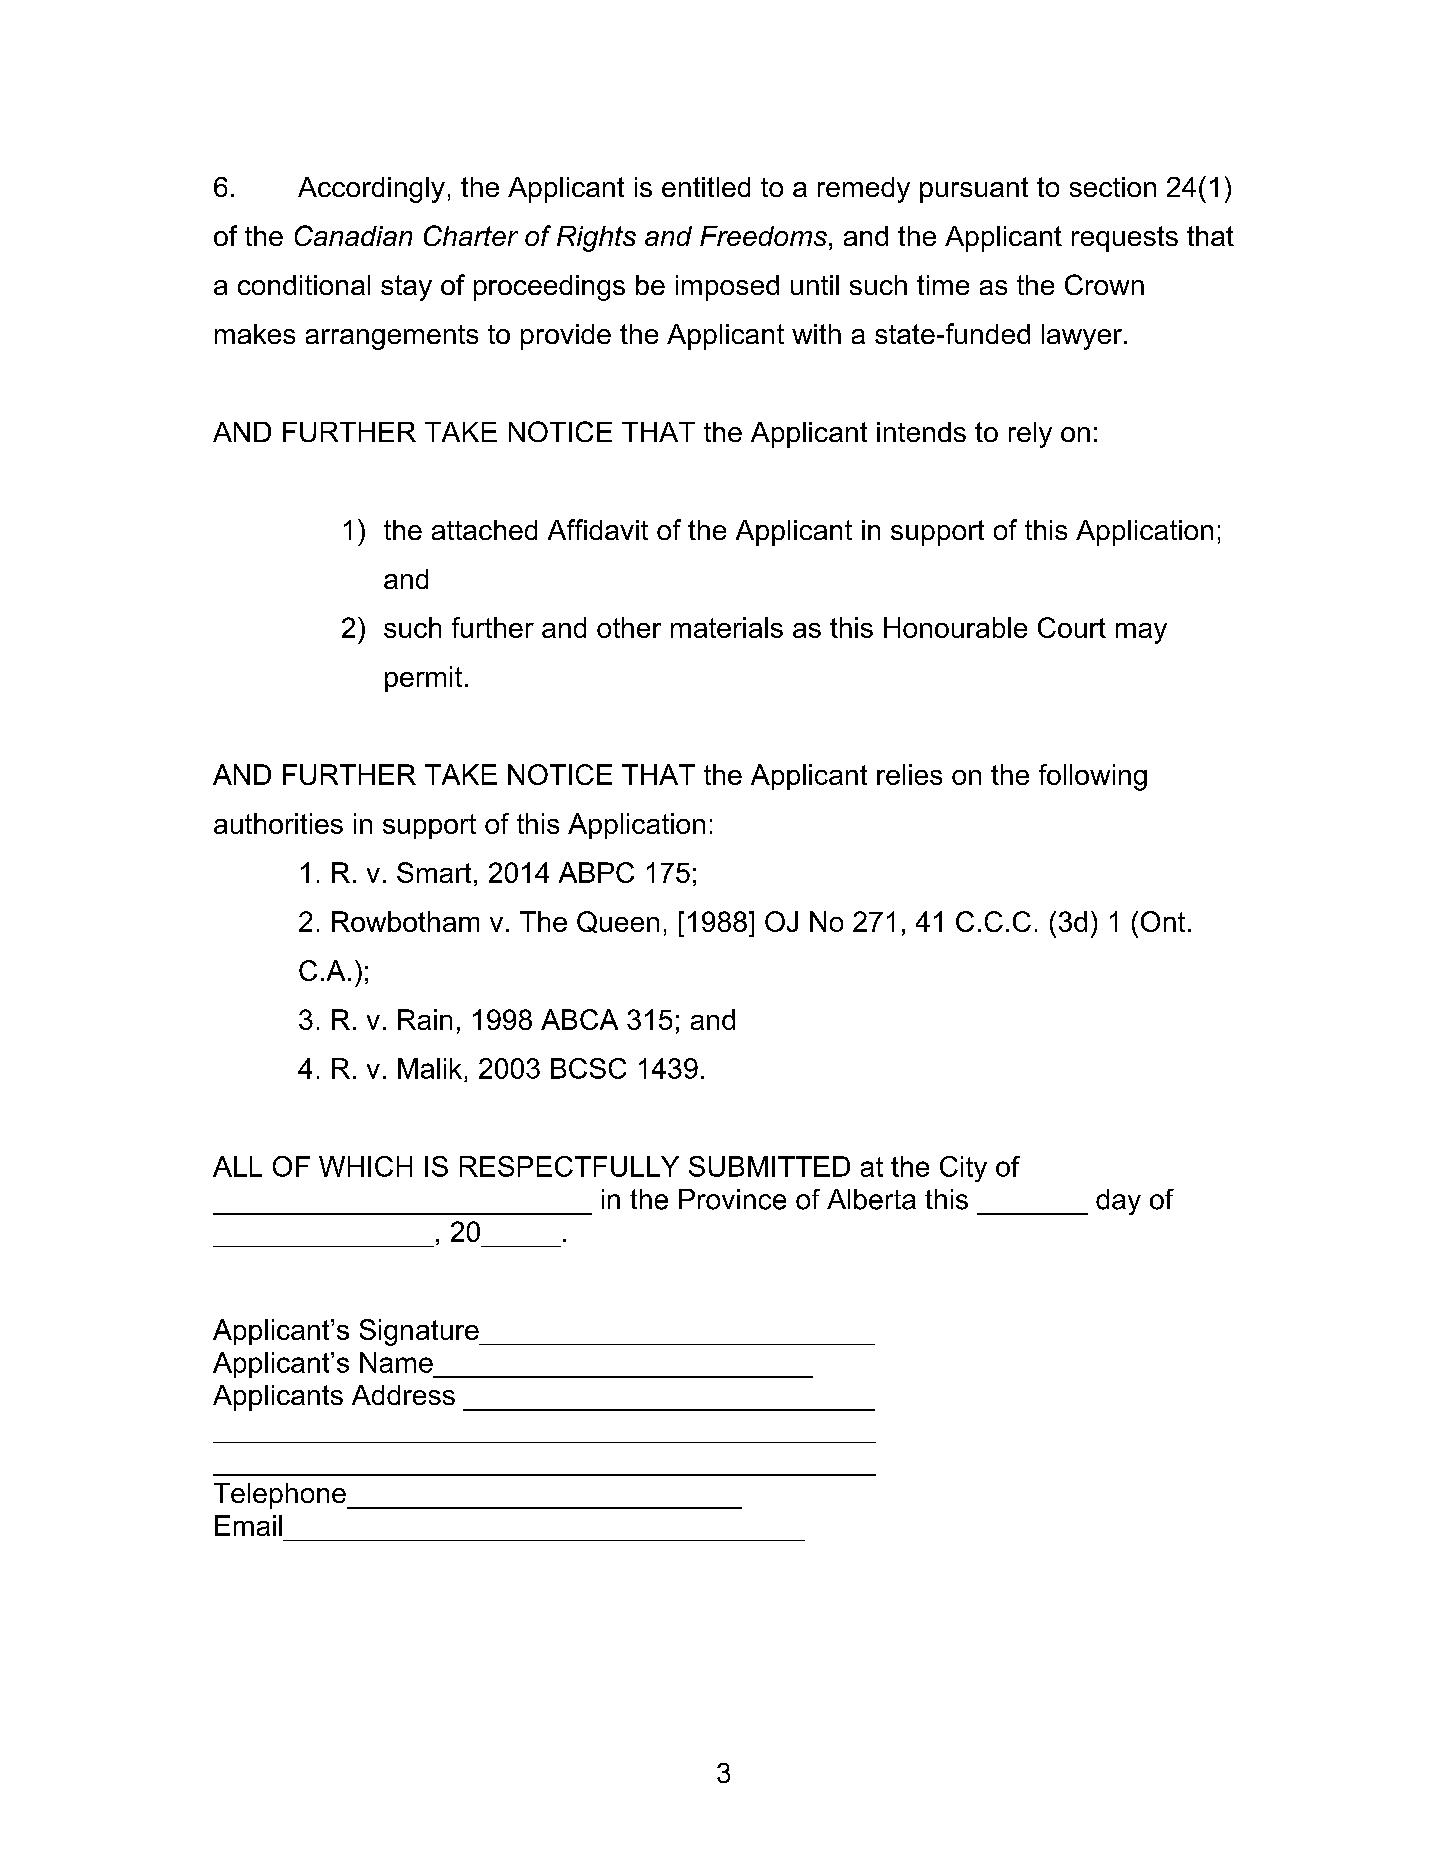  Describe the element at coordinates (1125, 239) in the screenshot. I see `requests` at that location.
